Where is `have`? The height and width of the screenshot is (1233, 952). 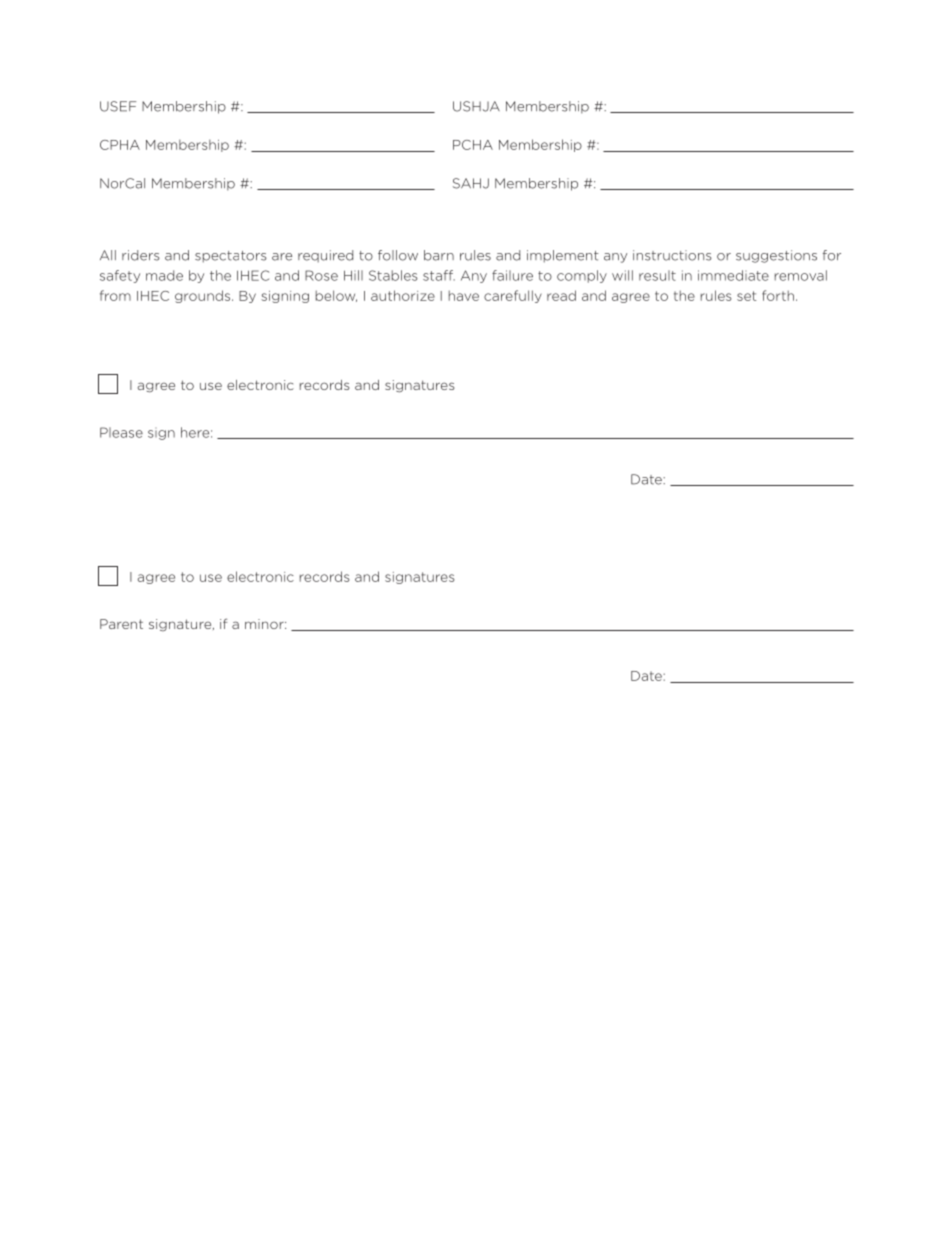 have is located at coordinates (464, 295).
